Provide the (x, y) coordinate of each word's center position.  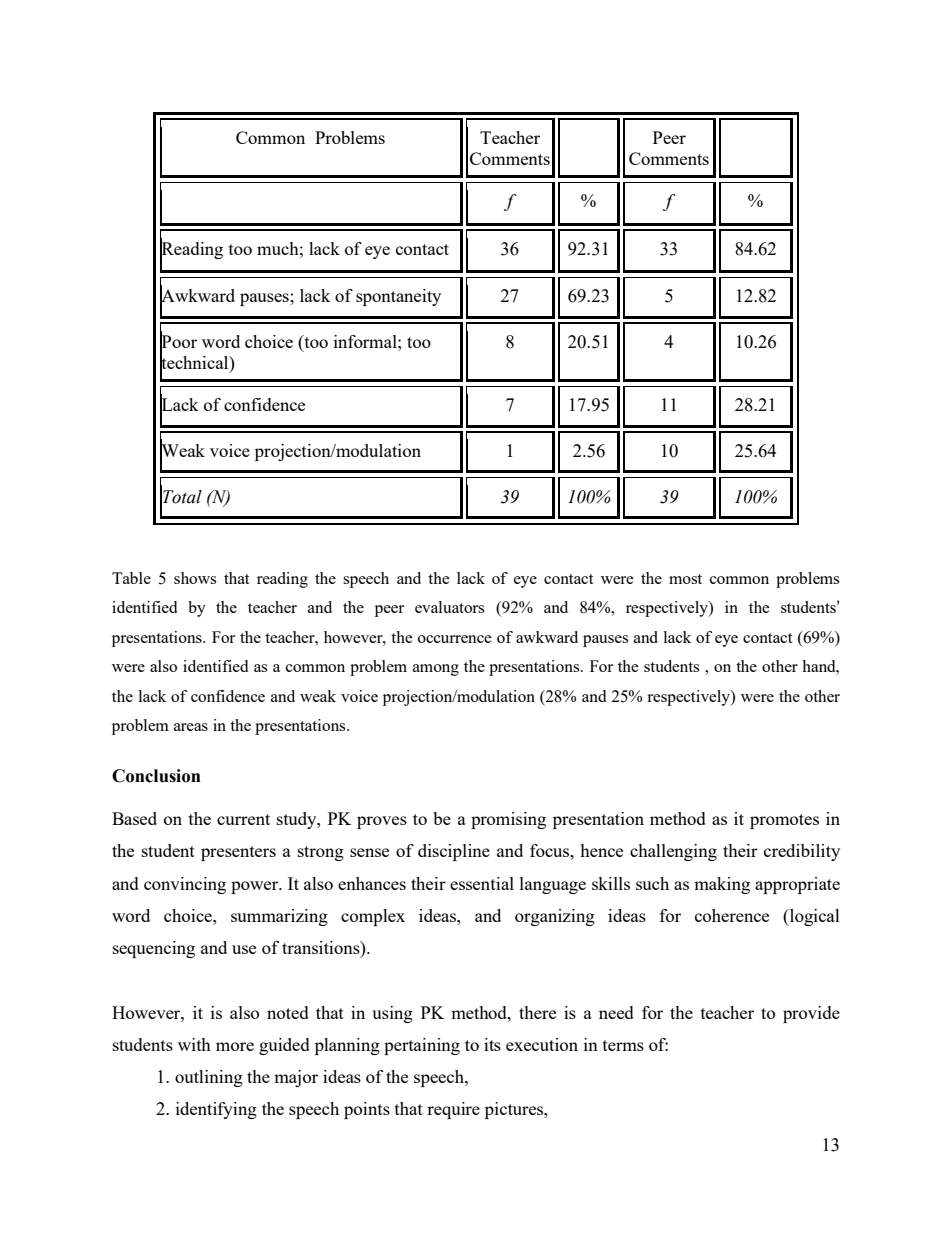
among (436, 670)
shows (195, 578)
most (685, 579)
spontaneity (398, 297)
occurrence (455, 639)
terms (623, 1045)
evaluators (449, 607)
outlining (209, 1078)
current (243, 819)
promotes (784, 821)
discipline (454, 852)
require (453, 1110)
